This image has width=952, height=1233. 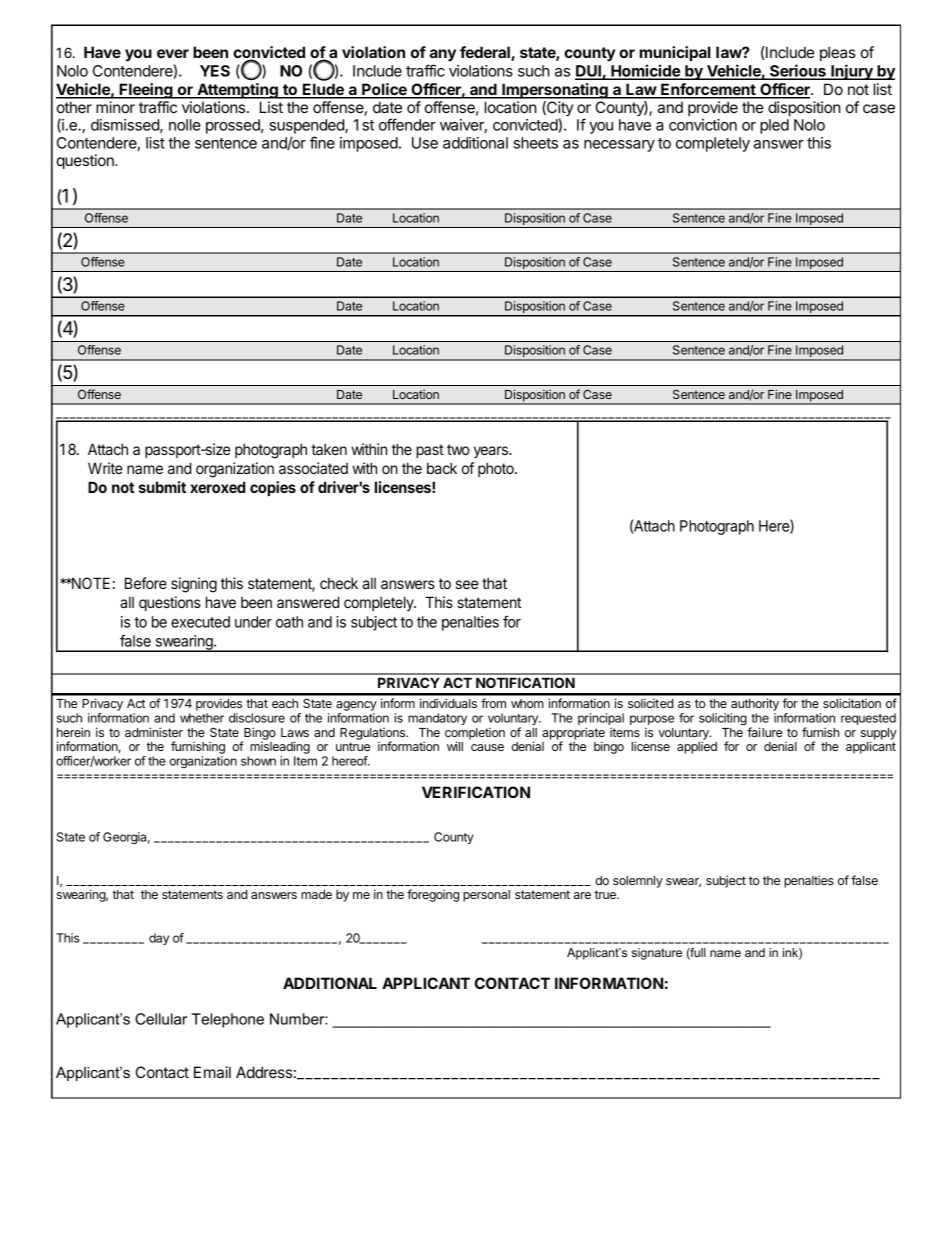 I want to click on solemnly, so click(x=638, y=882).
